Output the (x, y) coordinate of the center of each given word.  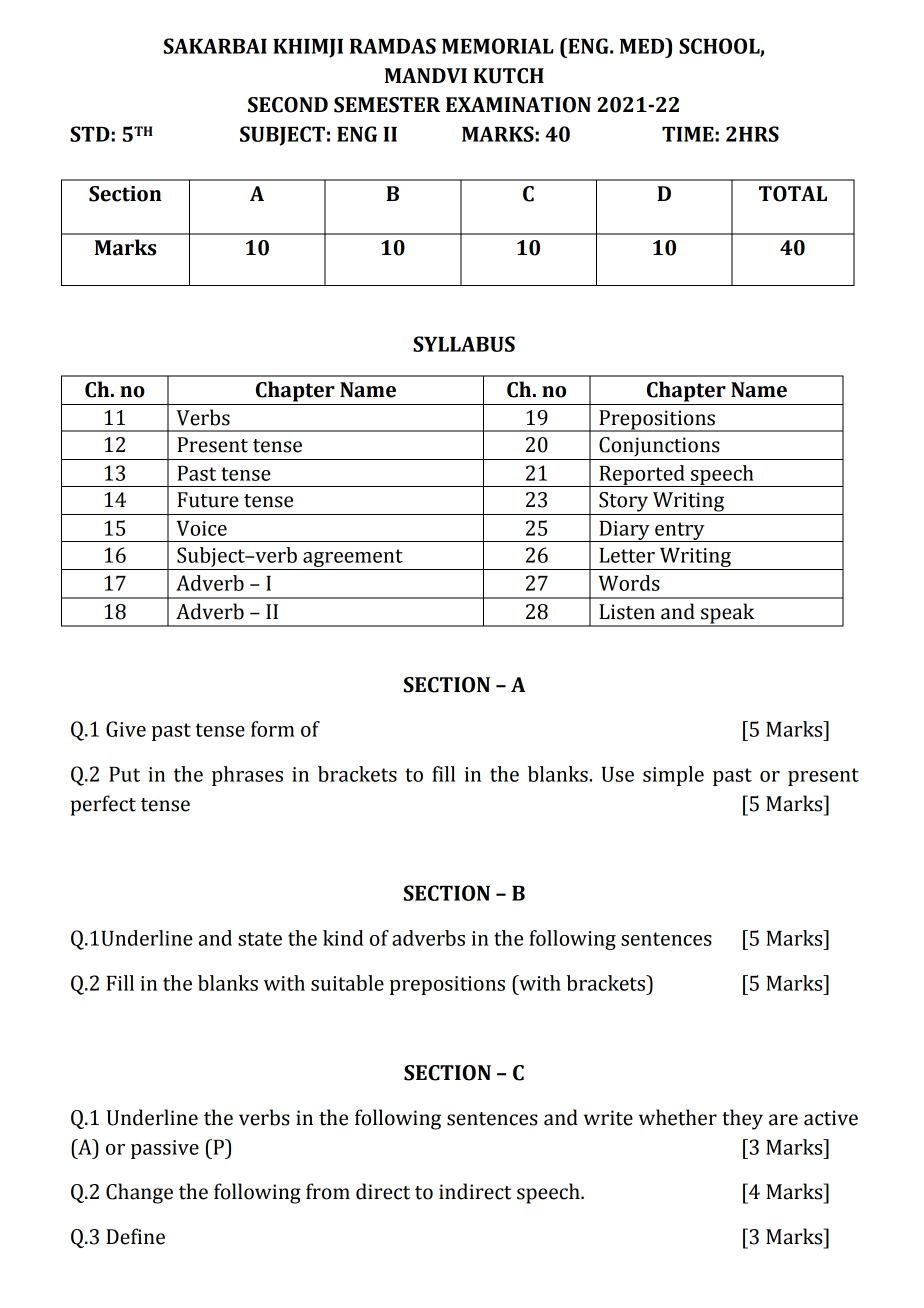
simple (673, 776)
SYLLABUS (464, 344)
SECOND (288, 105)
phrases (247, 776)
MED (643, 46)
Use (618, 774)
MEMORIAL (498, 46)
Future (207, 500)
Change (139, 1193)
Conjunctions (659, 447)
